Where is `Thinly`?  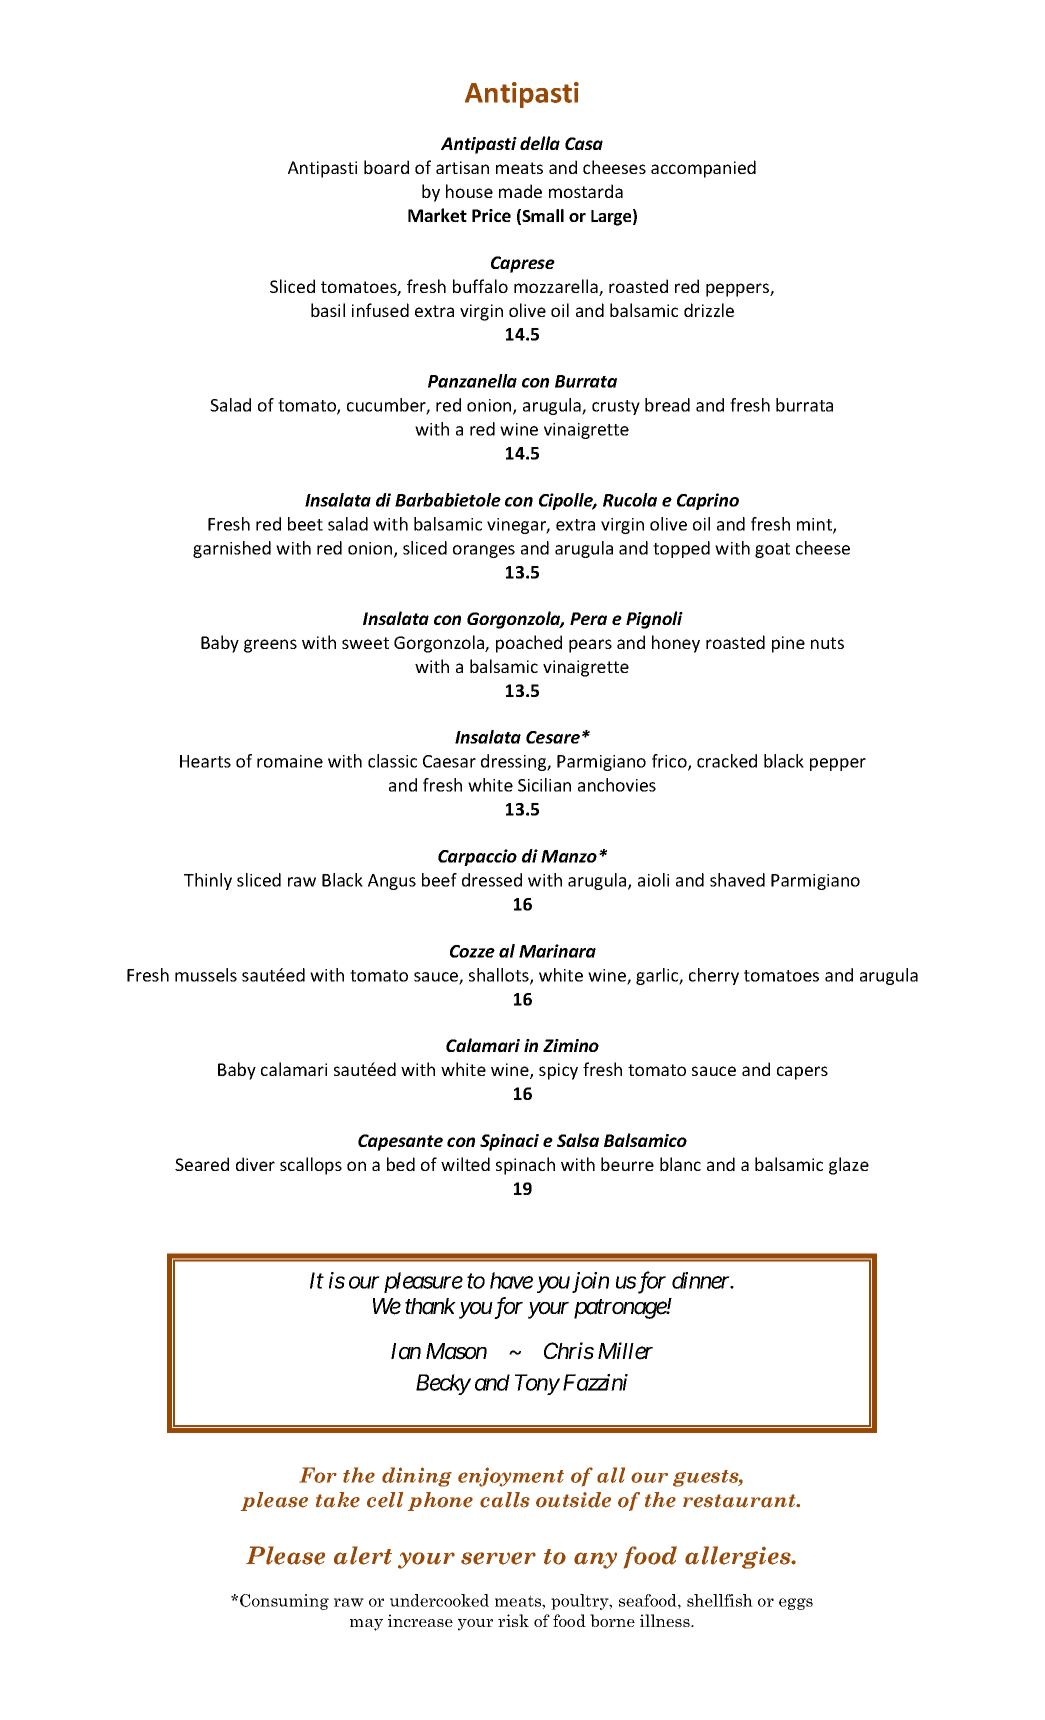
Thinly is located at coordinates (208, 881).
